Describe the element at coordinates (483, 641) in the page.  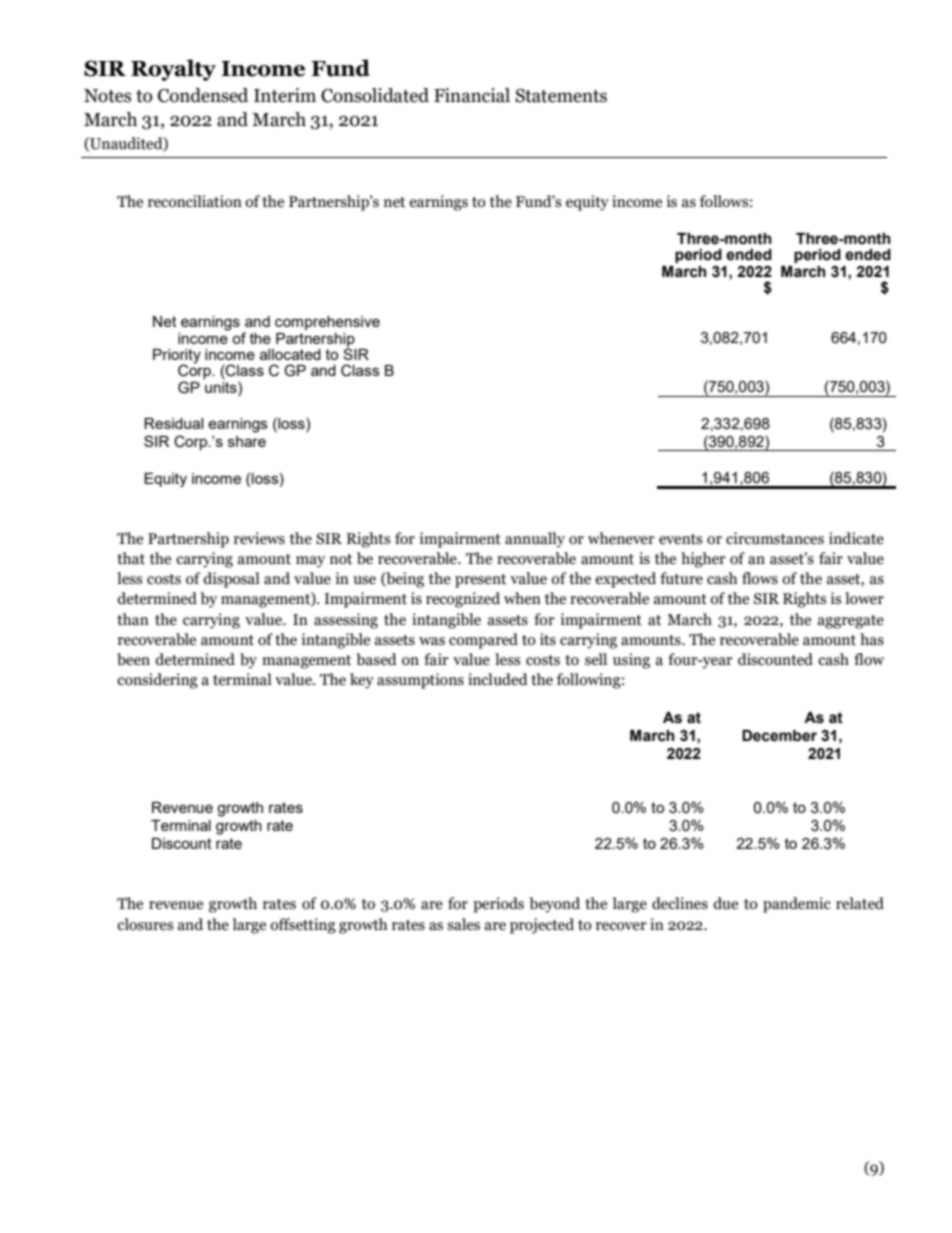
I see `compared` at that location.
